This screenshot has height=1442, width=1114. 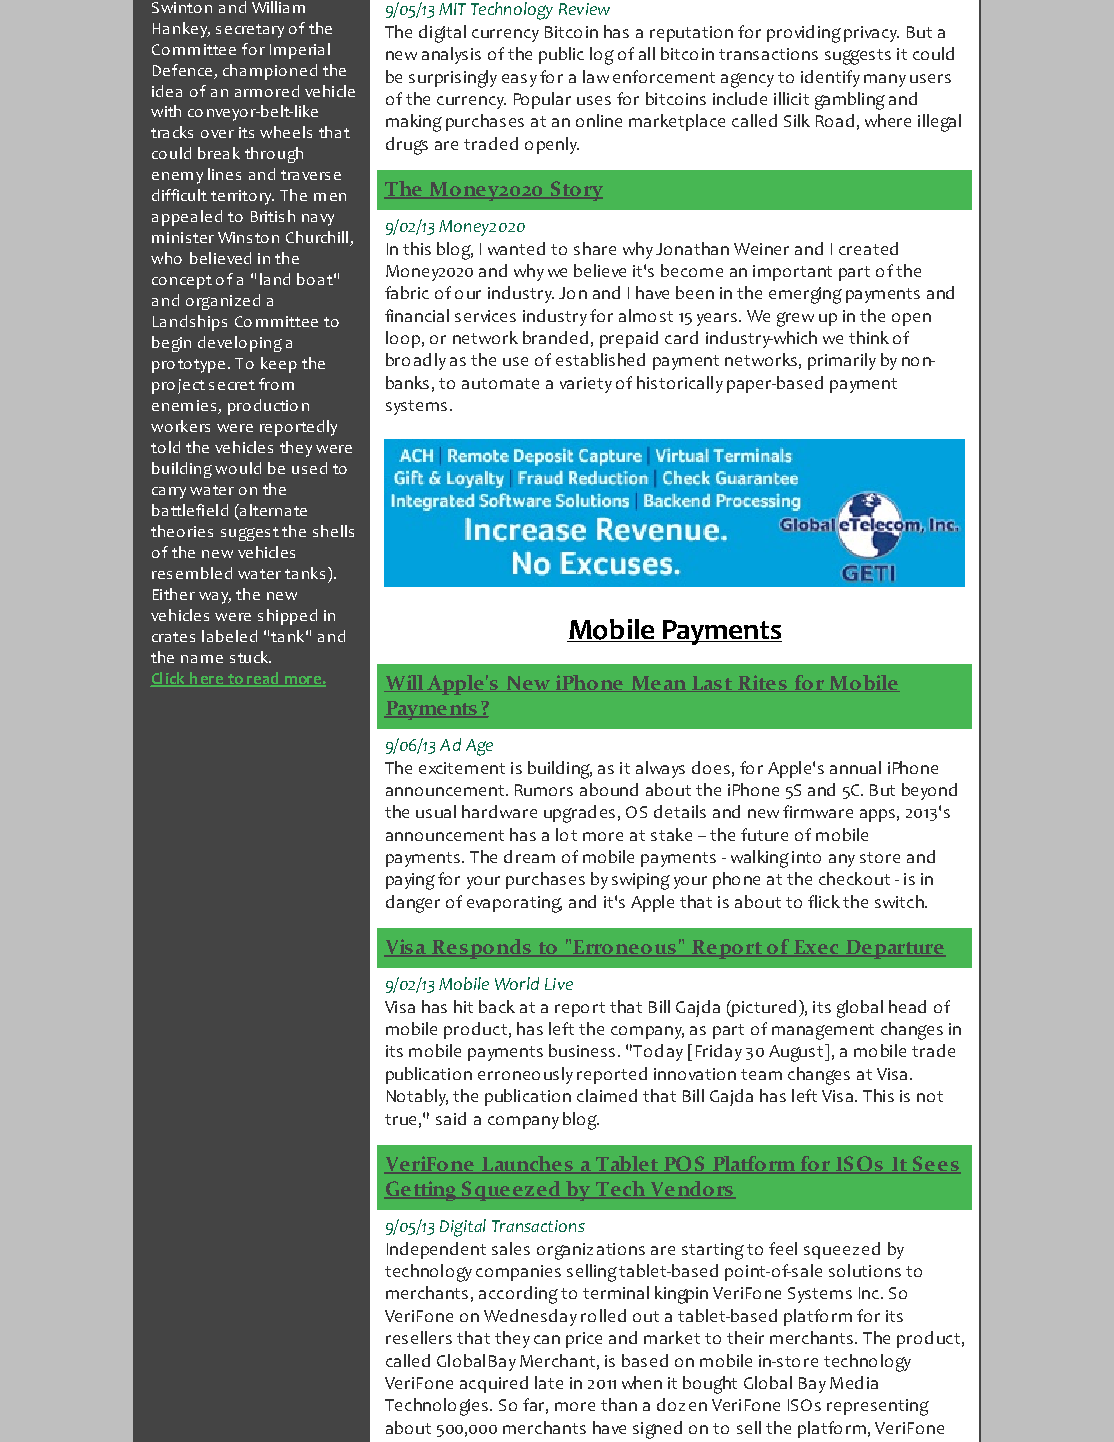 What do you see at coordinates (854, 1382) in the screenshot?
I see `Media` at bounding box center [854, 1382].
